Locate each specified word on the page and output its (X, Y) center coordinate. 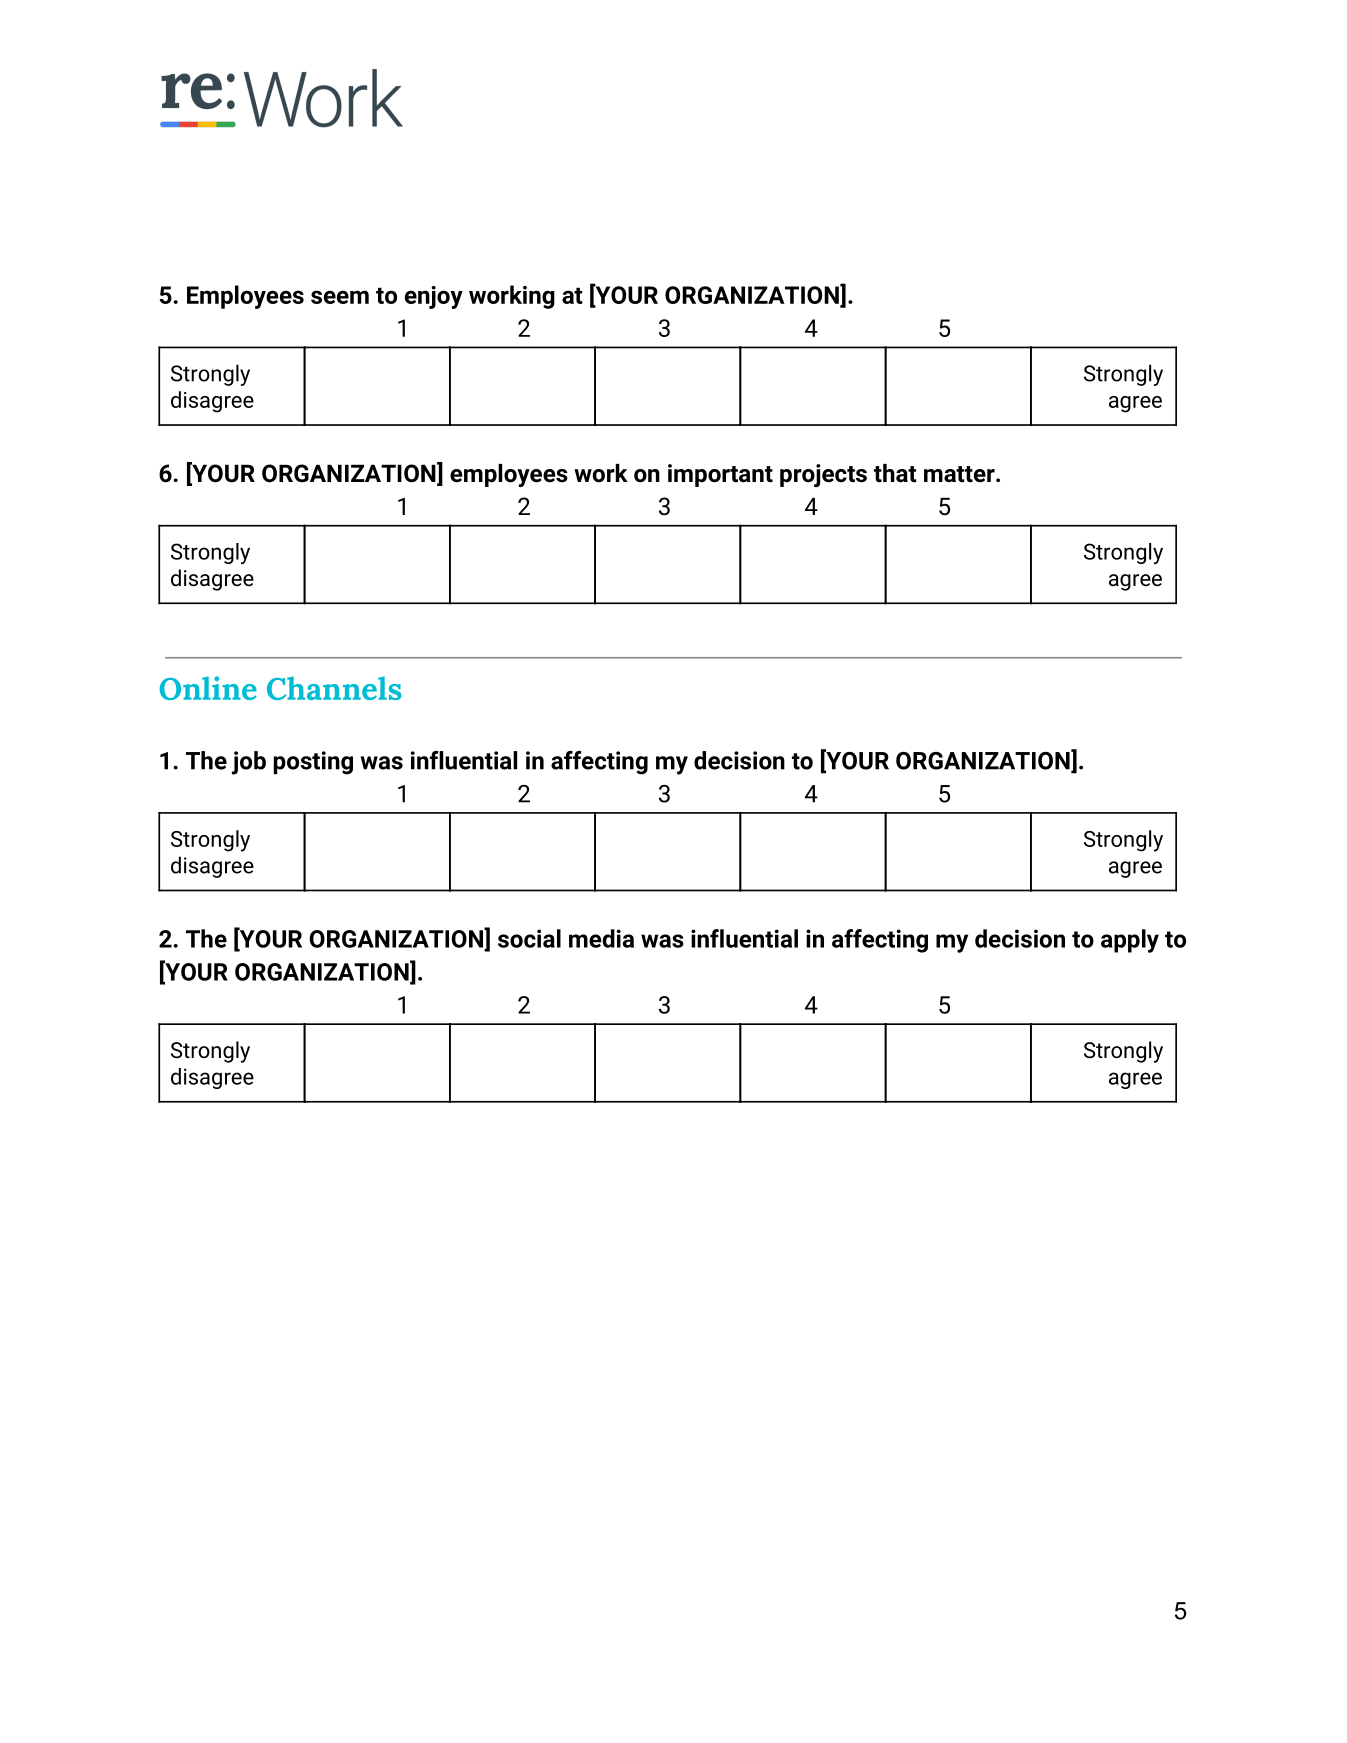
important (720, 475)
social (529, 938)
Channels (334, 688)
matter (960, 474)
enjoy (434, 297)
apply (1130, 941)
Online (208, 688)
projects (823, 475)
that (895, 473)
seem (340, 297)
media (601, 938)
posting (313, 763)
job (249, 763)
